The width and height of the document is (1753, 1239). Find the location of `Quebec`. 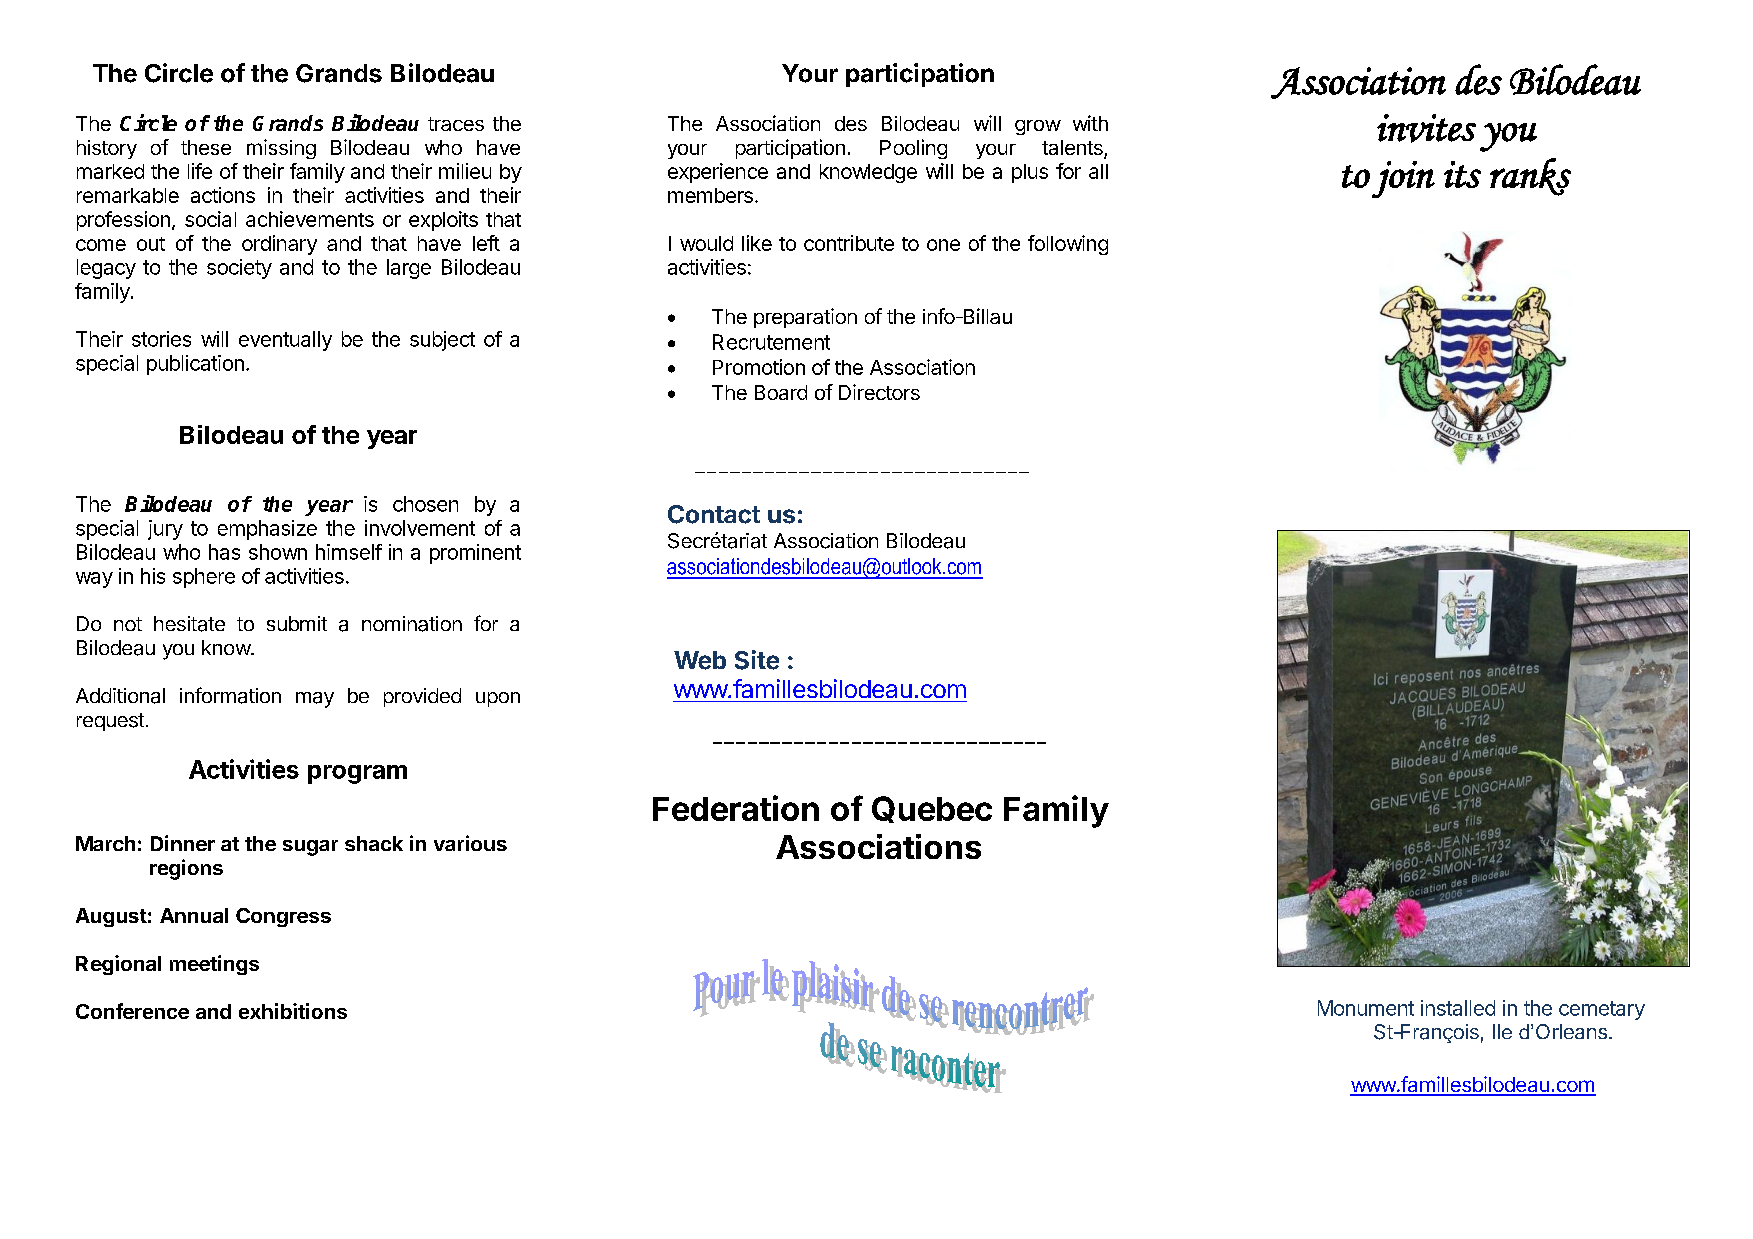

Quebec is located at coordinates (932, 809).
